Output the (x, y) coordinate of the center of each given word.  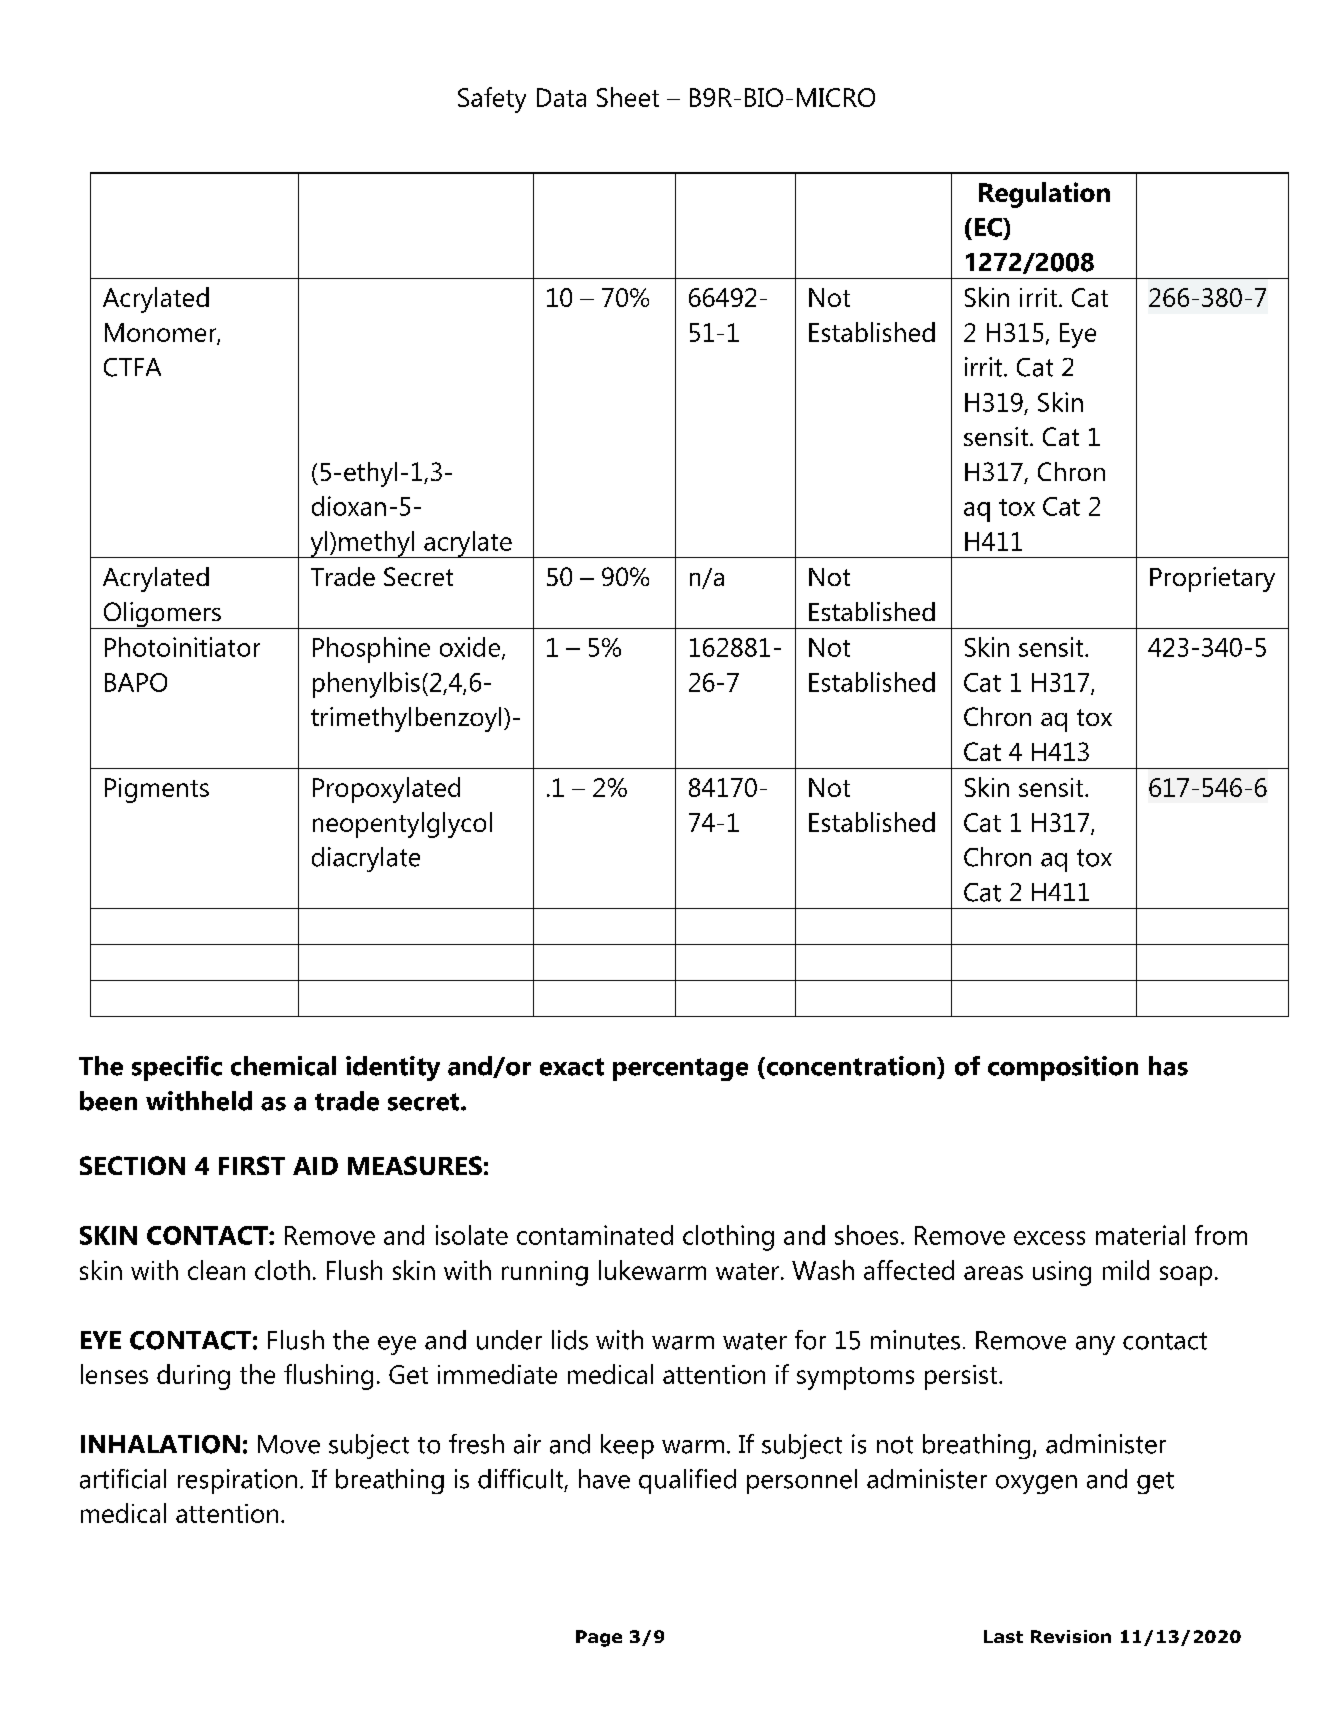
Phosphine (371, 650)
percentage (680, 1069)
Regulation (1044, 195)
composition (1063, 1068)
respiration (237, 1481)
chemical (283, 1066)
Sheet (628, 97)
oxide (471, 648)
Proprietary (1212, 579)
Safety (492, 100)
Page (599, 1638)
